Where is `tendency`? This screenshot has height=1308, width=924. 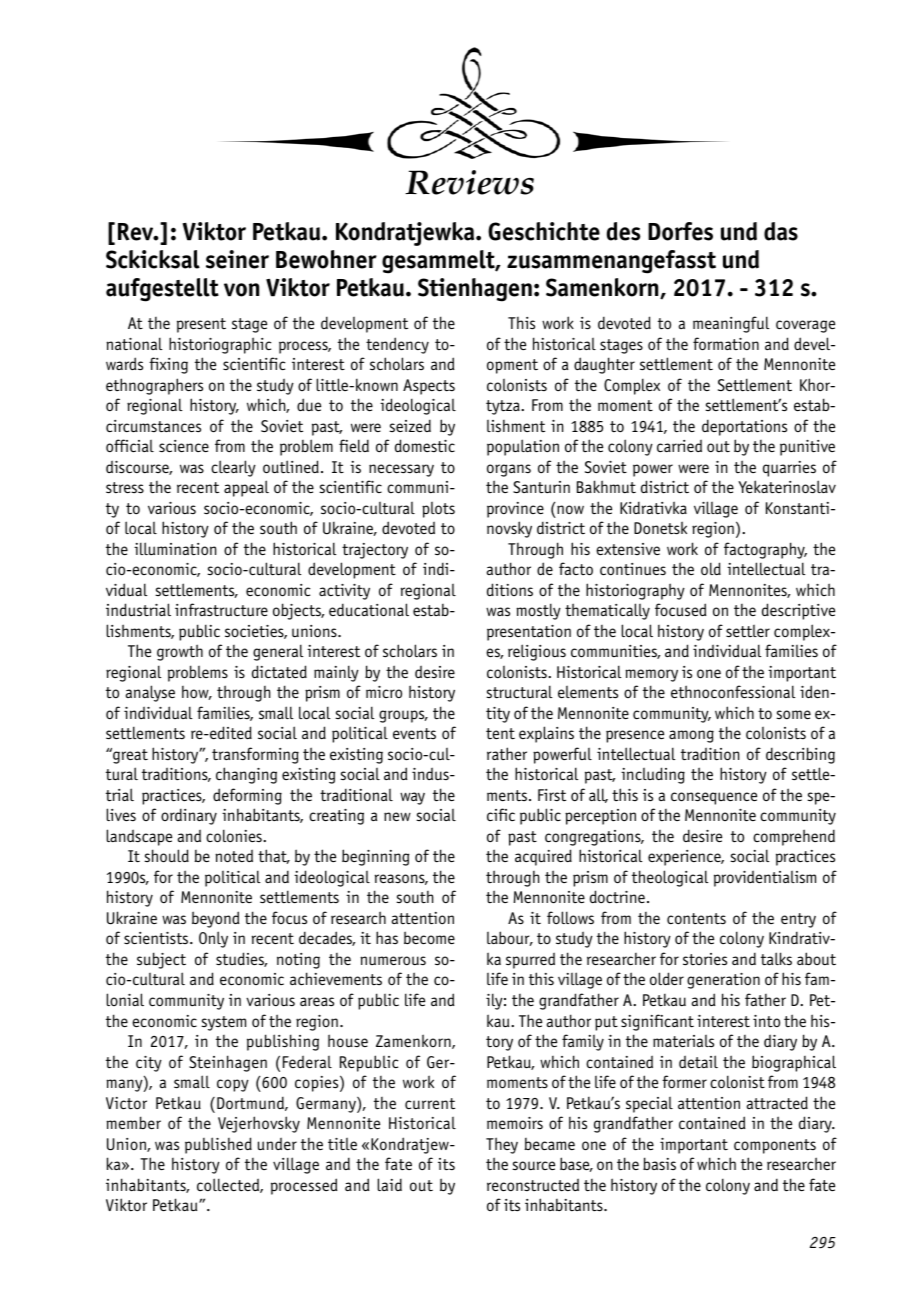 tendency is located at coordinates (397, 345).
